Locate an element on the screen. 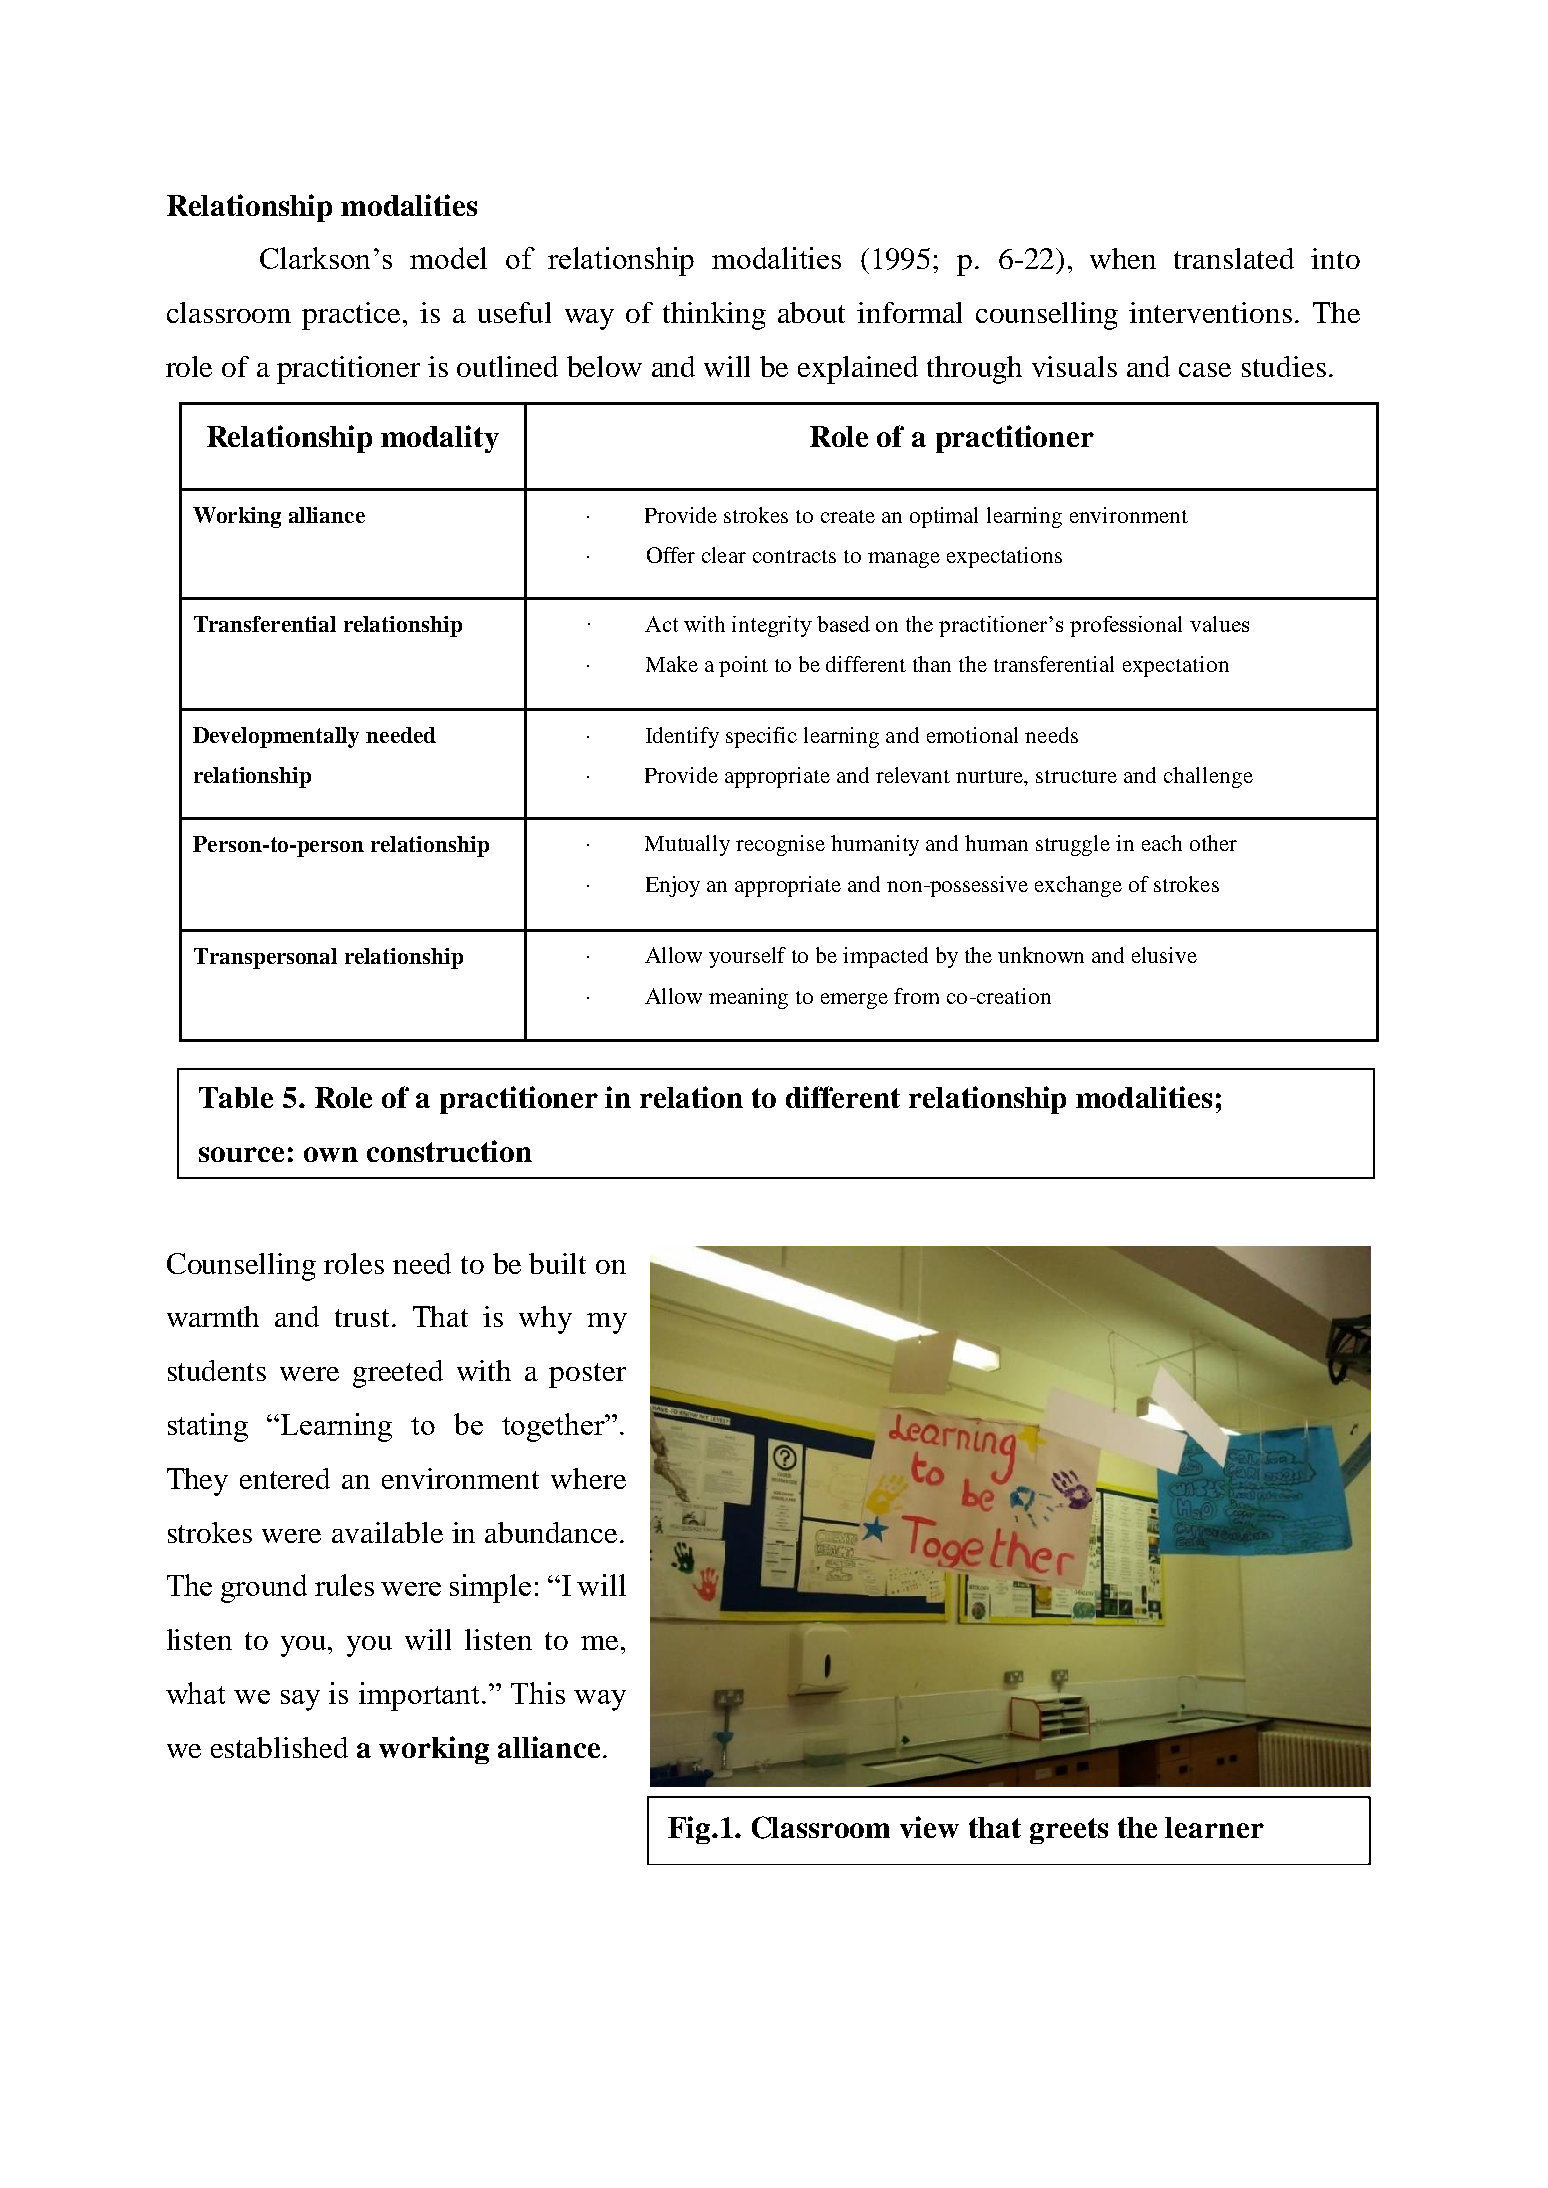 The width and height of the screenshot is (1548, 2188). practice is located at coordinates (351, 316).
